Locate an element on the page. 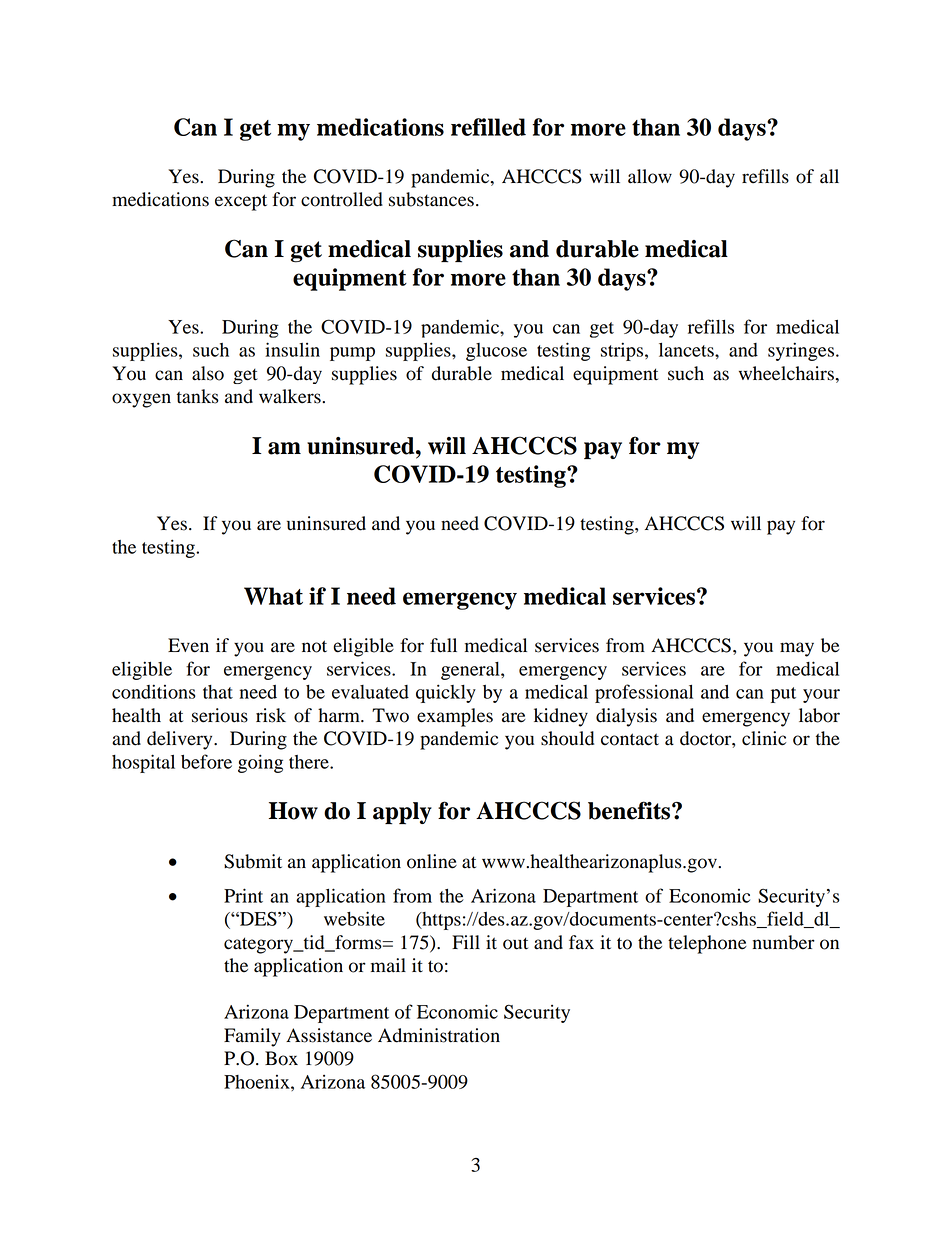 This page has width=952, height=1233. telephone is located at coordinates (707, 944).
